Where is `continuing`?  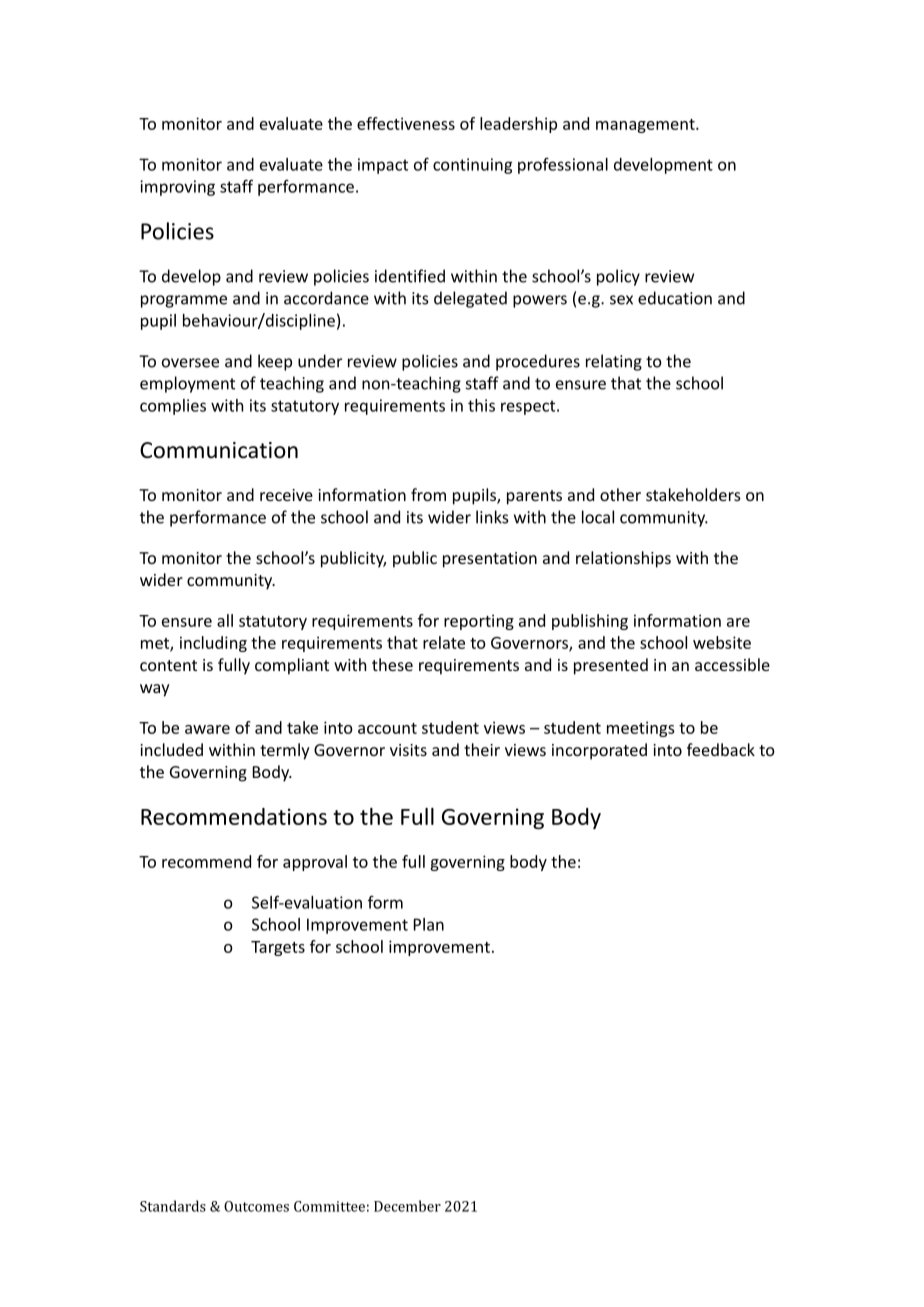 continuing is located at coordinates (472, 166).
